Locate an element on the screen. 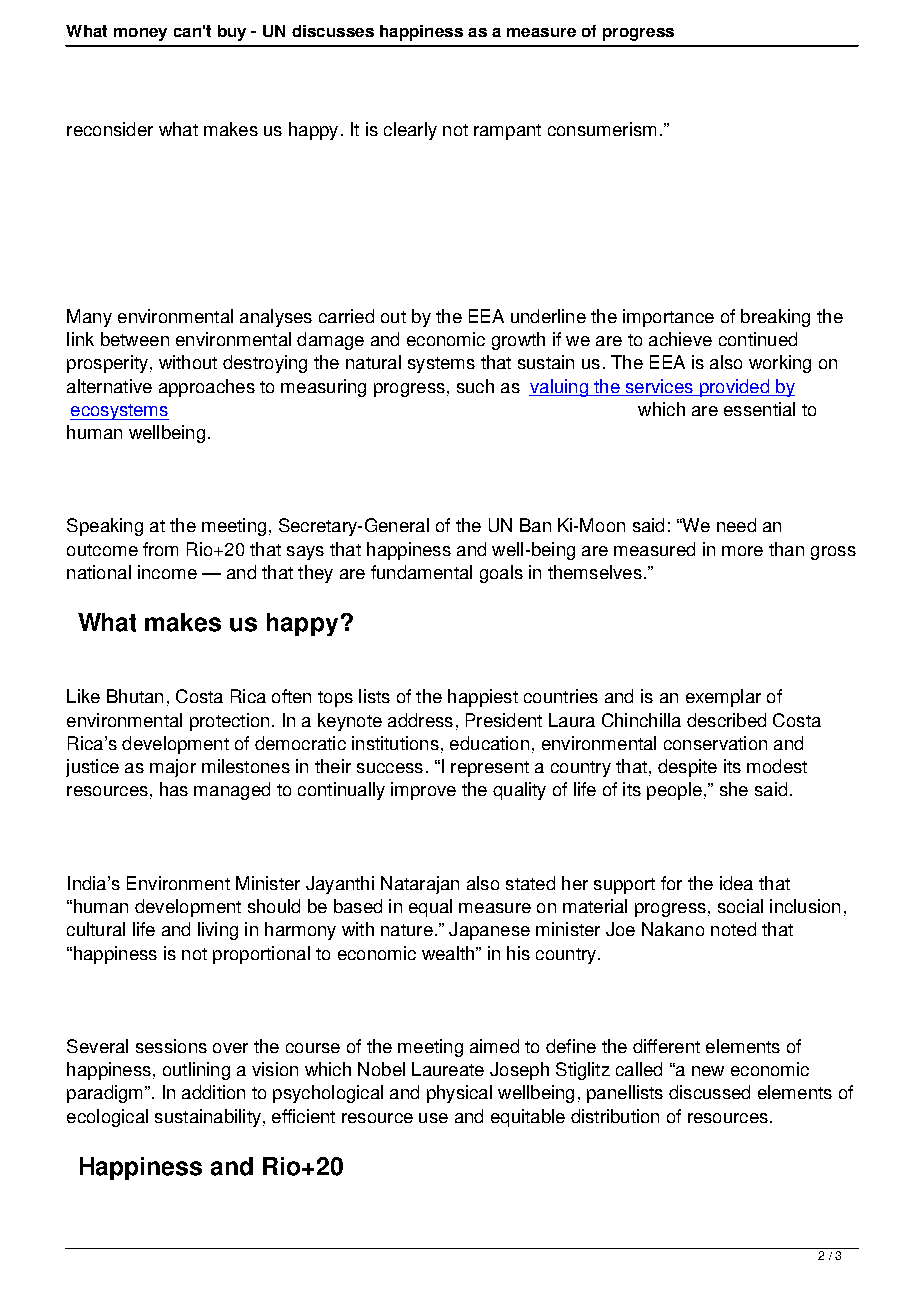  exemplar is located at coordinates (723, 698).
